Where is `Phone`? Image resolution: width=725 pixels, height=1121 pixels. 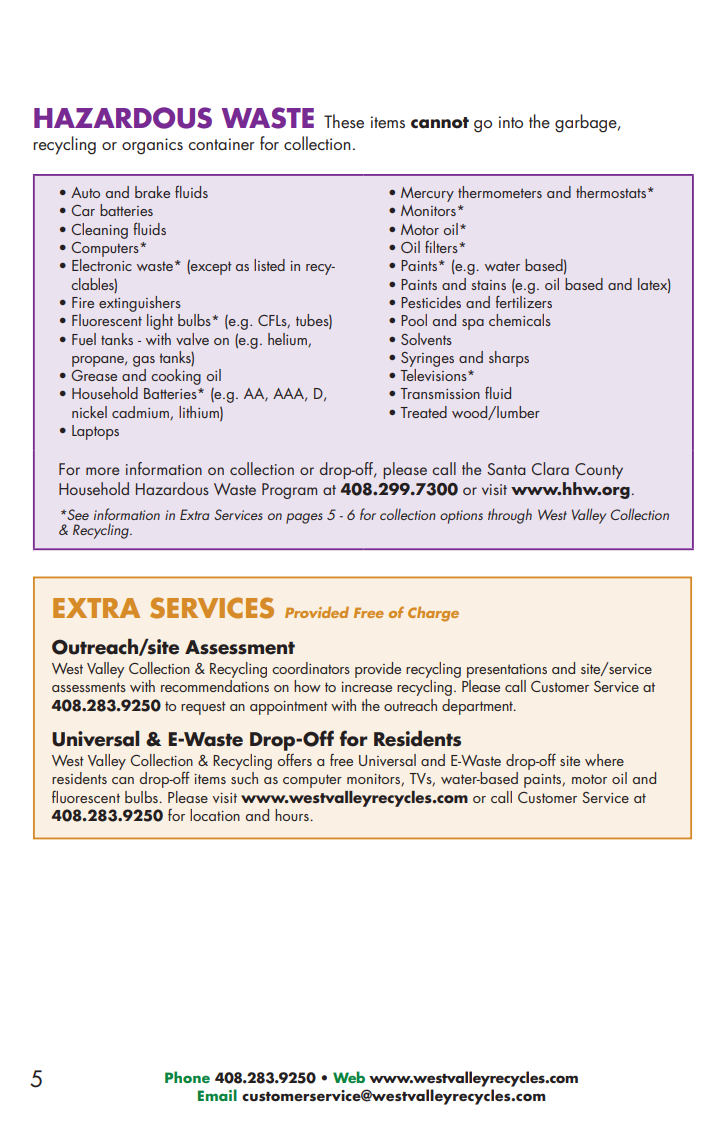
Phone is located at coordinates (187, 1077).
